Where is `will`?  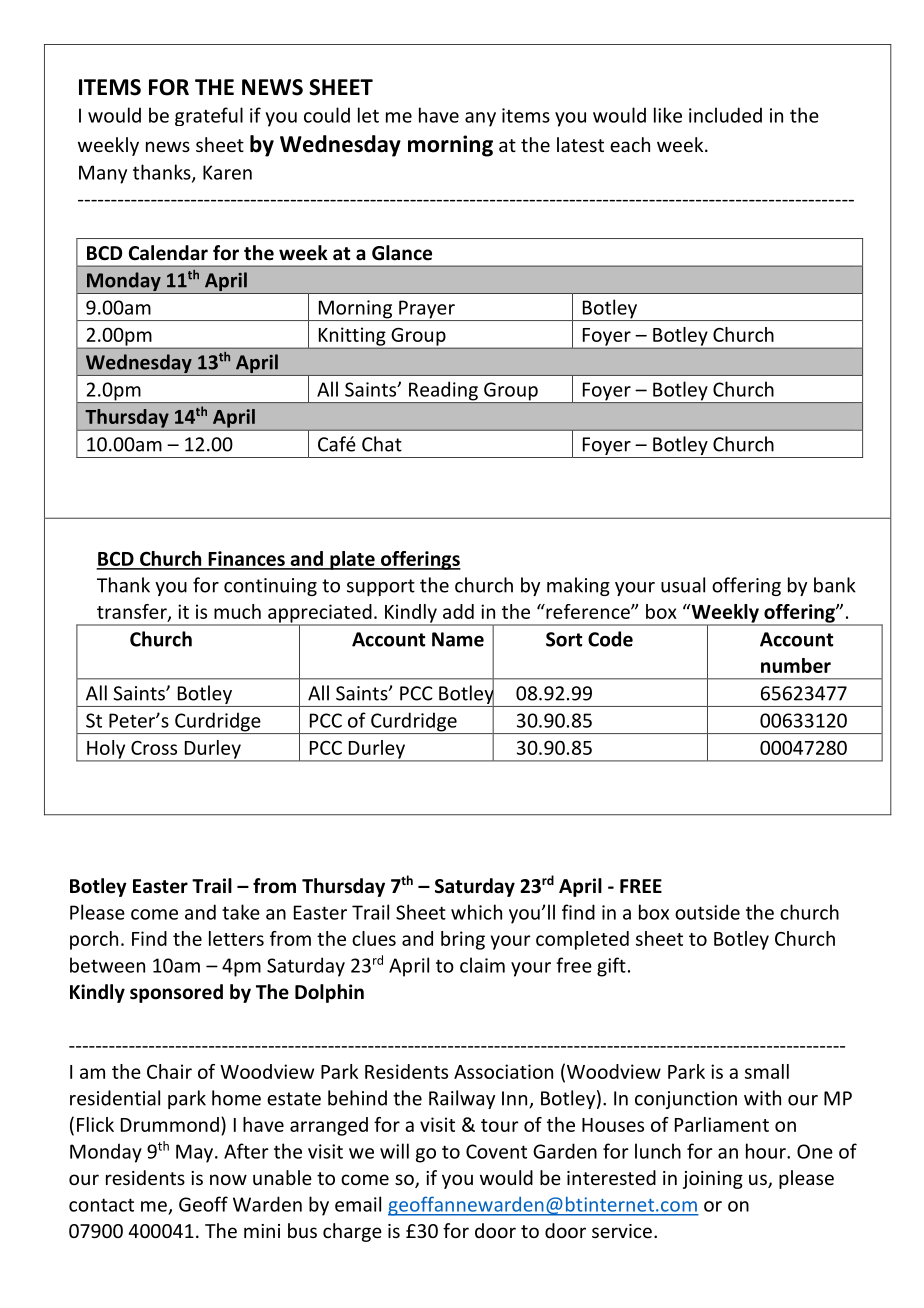
will is located at coordinates (394, 1151).
